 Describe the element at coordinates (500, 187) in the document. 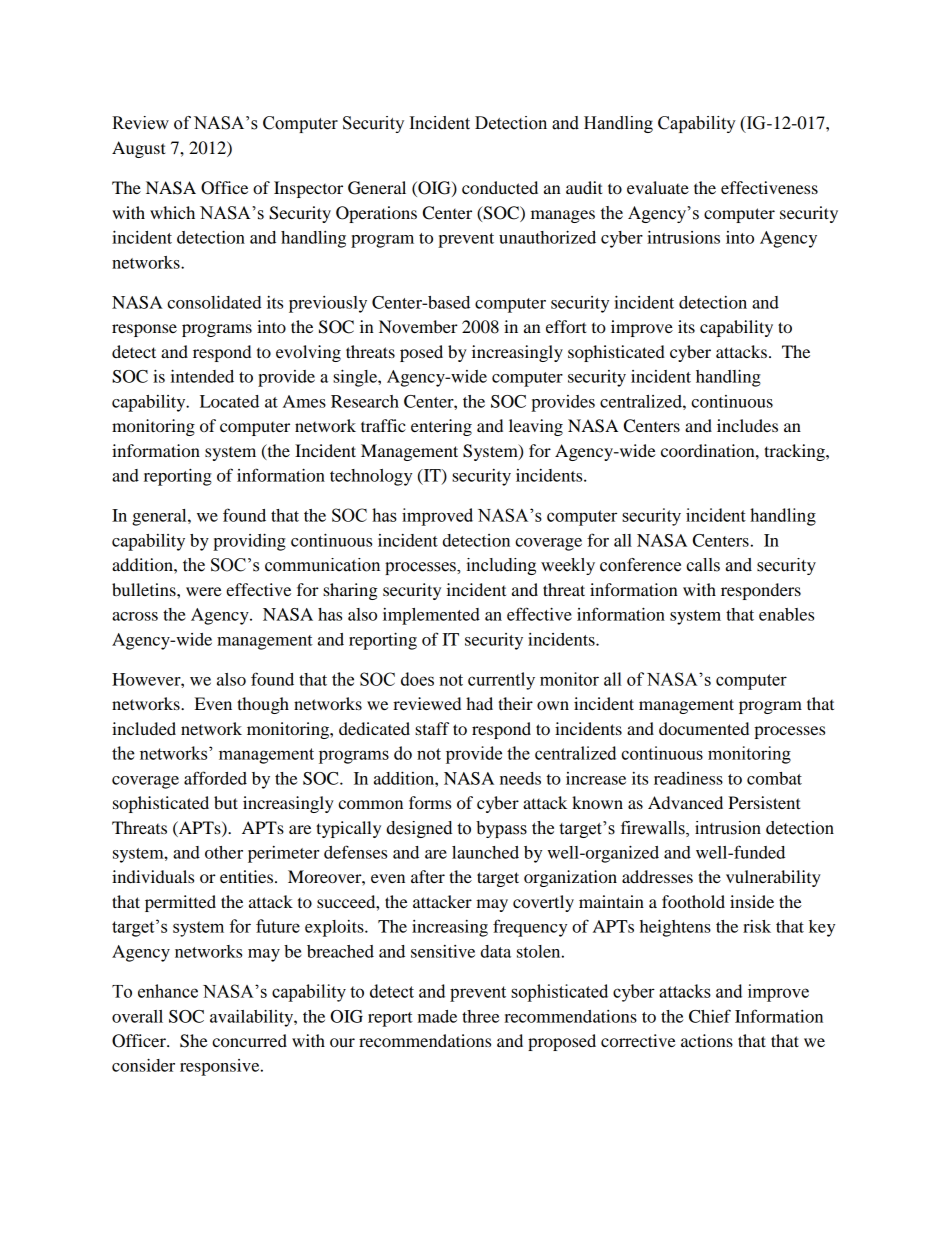

I see `conducted` at that location.
